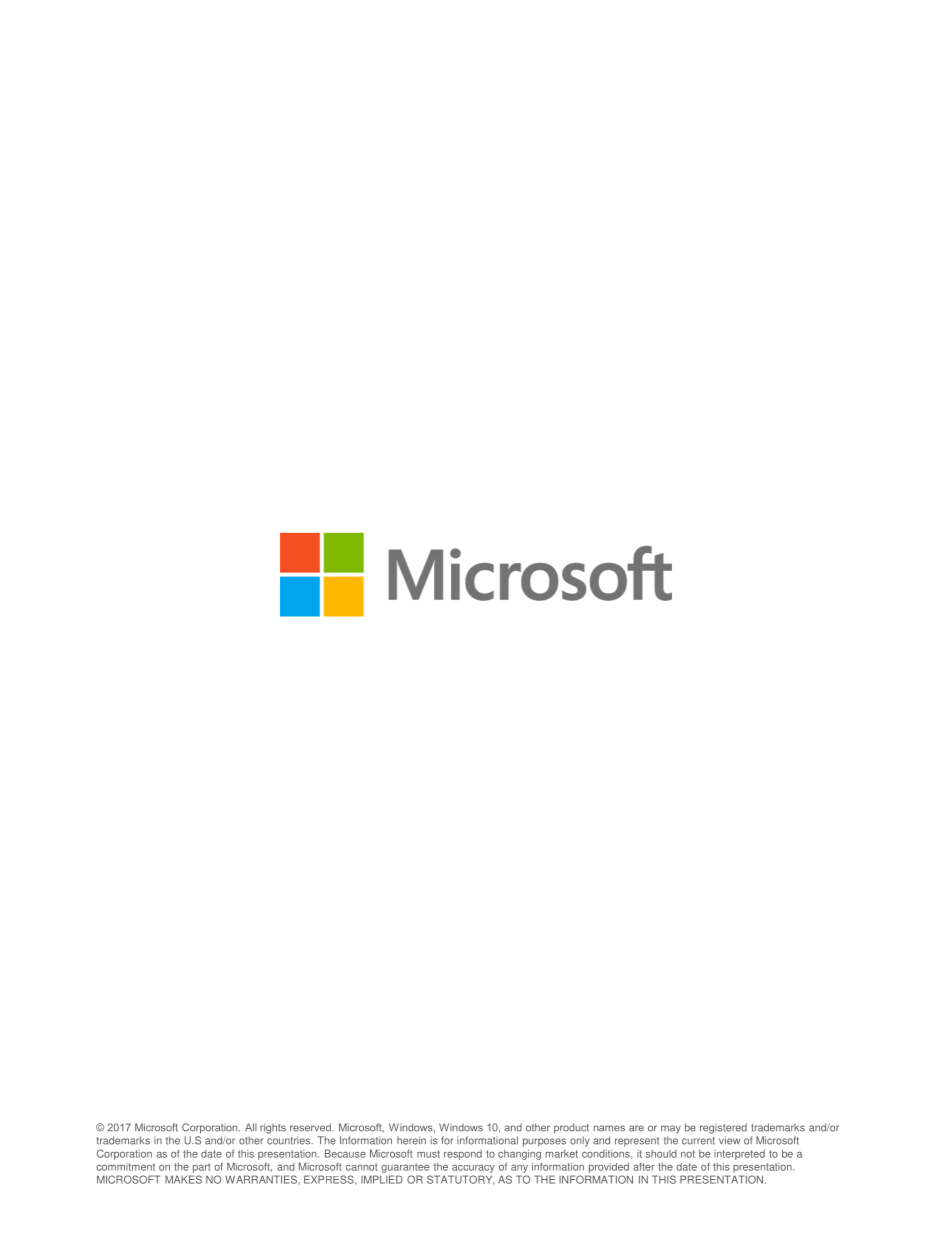  Describe the element at coordinates (183, 1179) in the screenshot. I see `MAKES` at that location.
